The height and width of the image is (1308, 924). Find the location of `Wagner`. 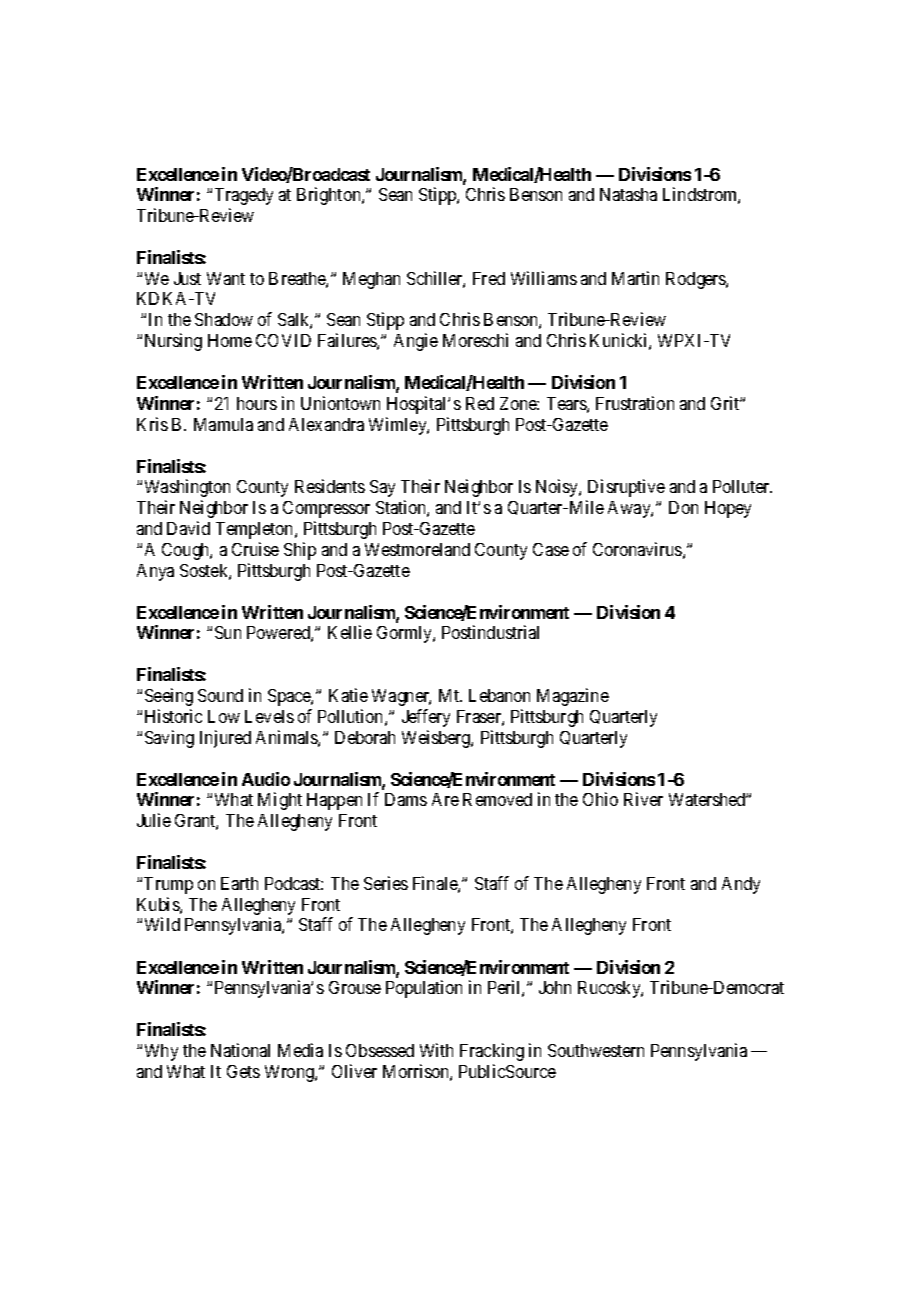

Wagner is located at coordinates (401, 697).
